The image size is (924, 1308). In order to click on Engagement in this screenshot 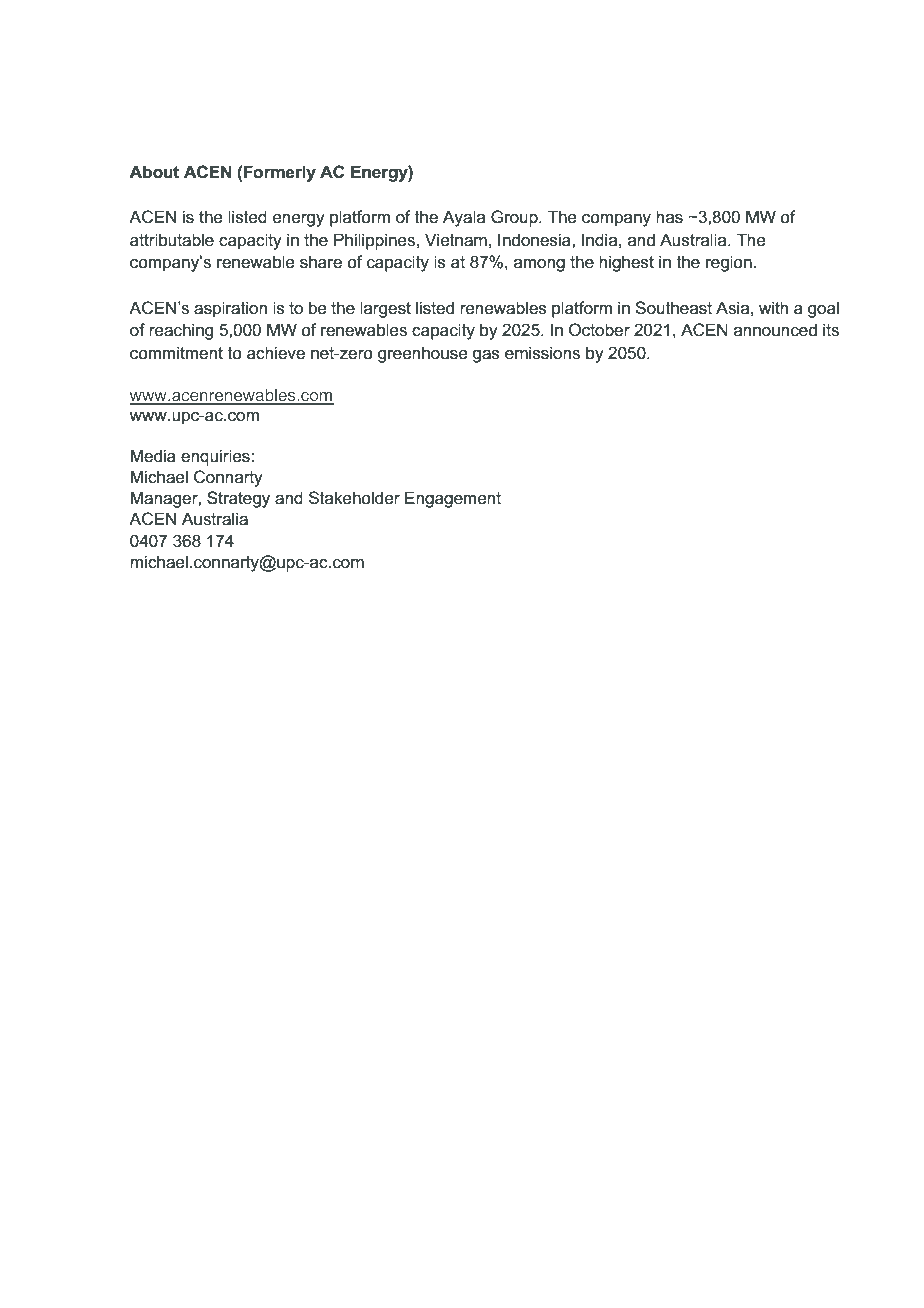, I will do `click(453, 499)`.
